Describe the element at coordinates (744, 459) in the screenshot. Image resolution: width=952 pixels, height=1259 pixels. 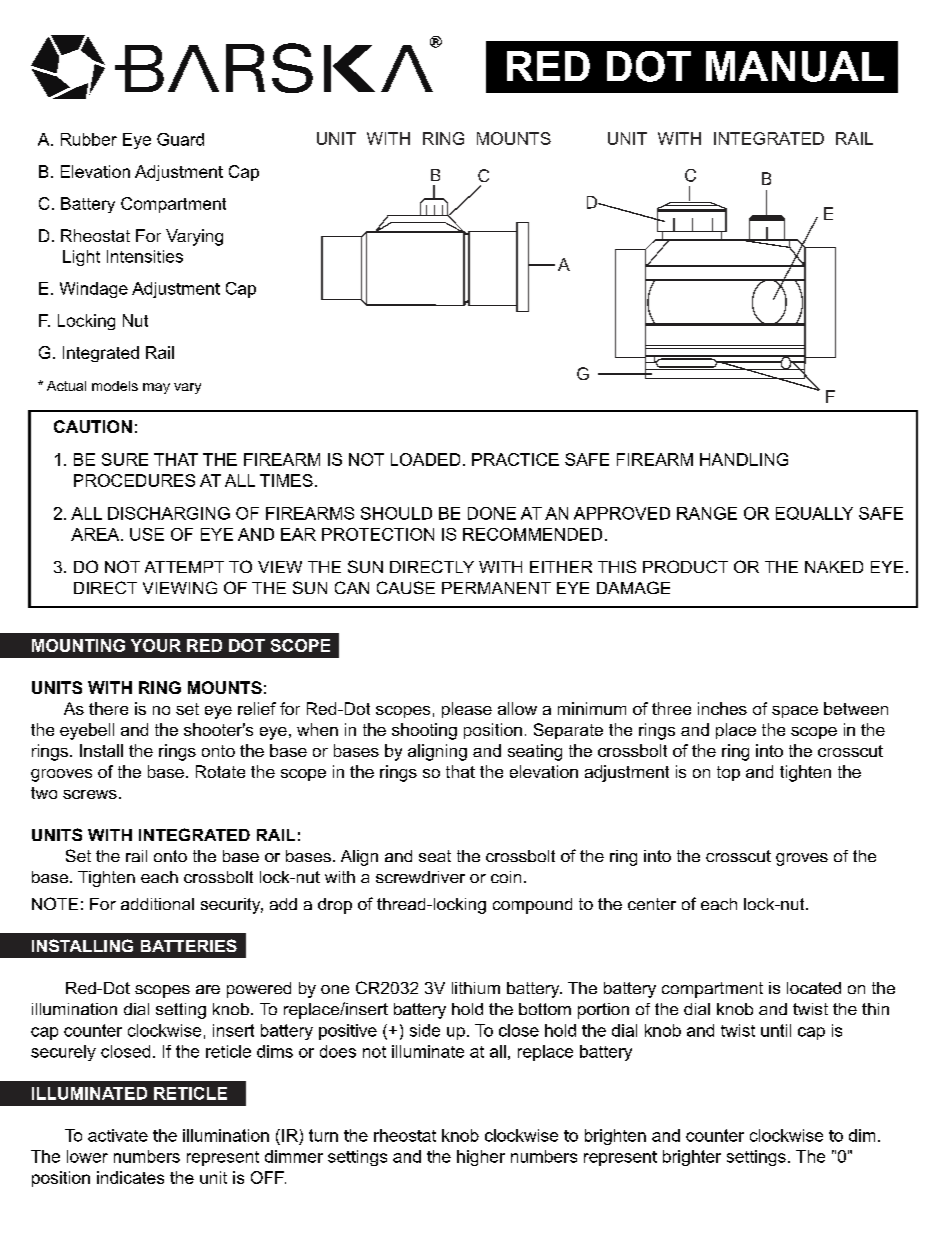
I see `HANDLING` at that location.
